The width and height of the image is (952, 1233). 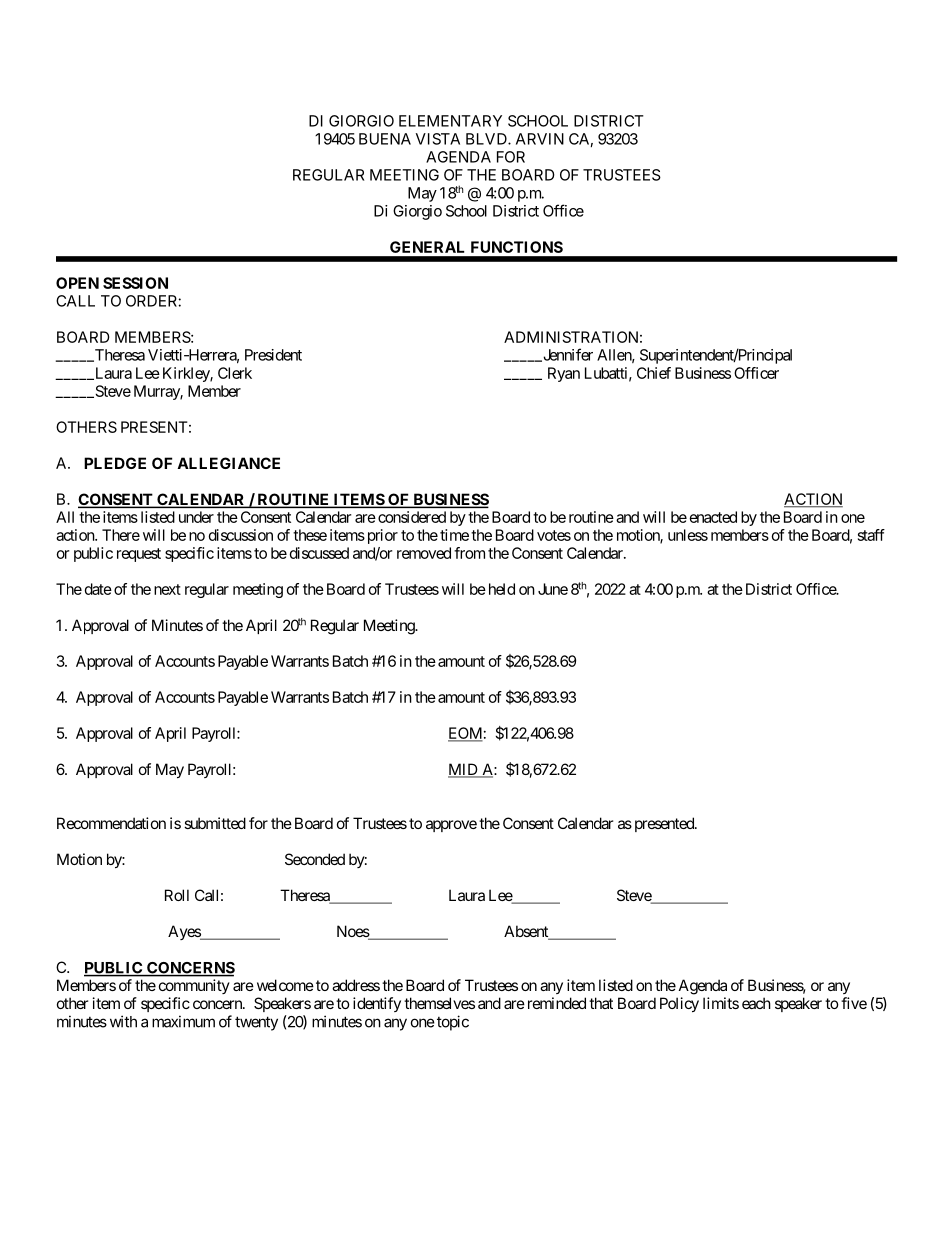 What do you see at coordinates (215, 823) in the image?
I see `submitted` at bounding box center [215, 823].
